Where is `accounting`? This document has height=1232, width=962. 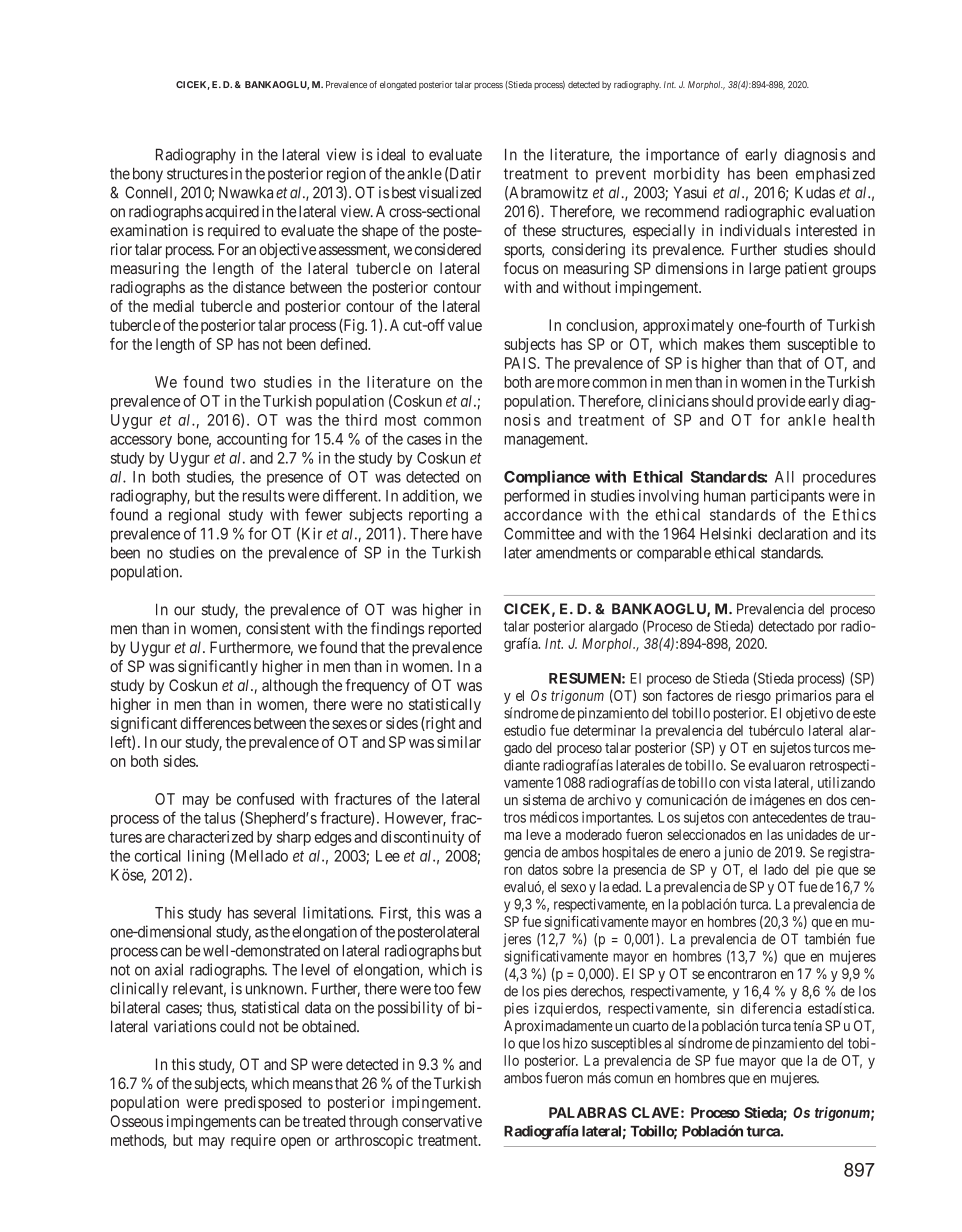 accounting is located at coordinates (252, 440).
